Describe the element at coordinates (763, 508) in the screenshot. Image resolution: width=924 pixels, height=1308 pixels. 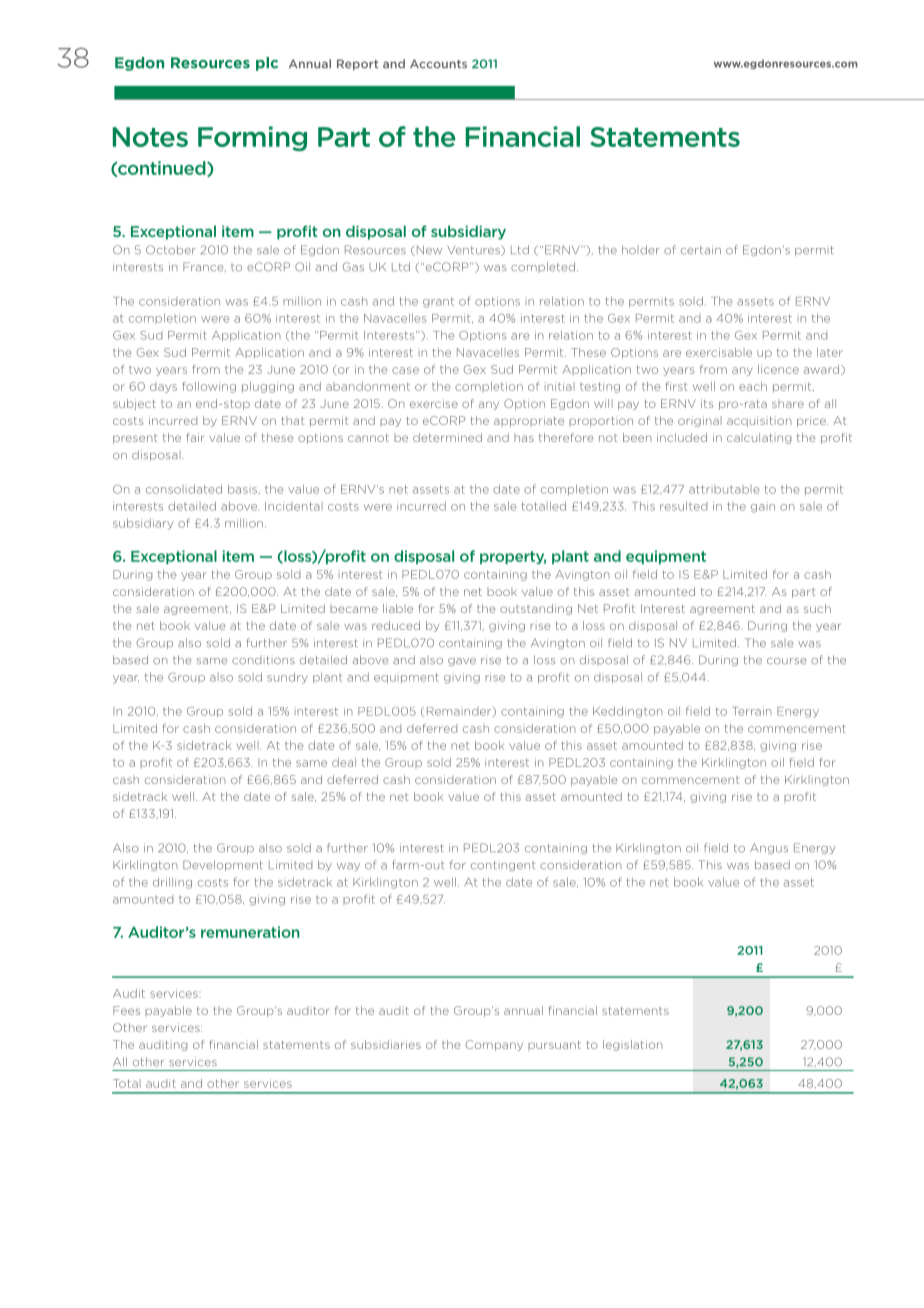
I see `gain` at that location.
